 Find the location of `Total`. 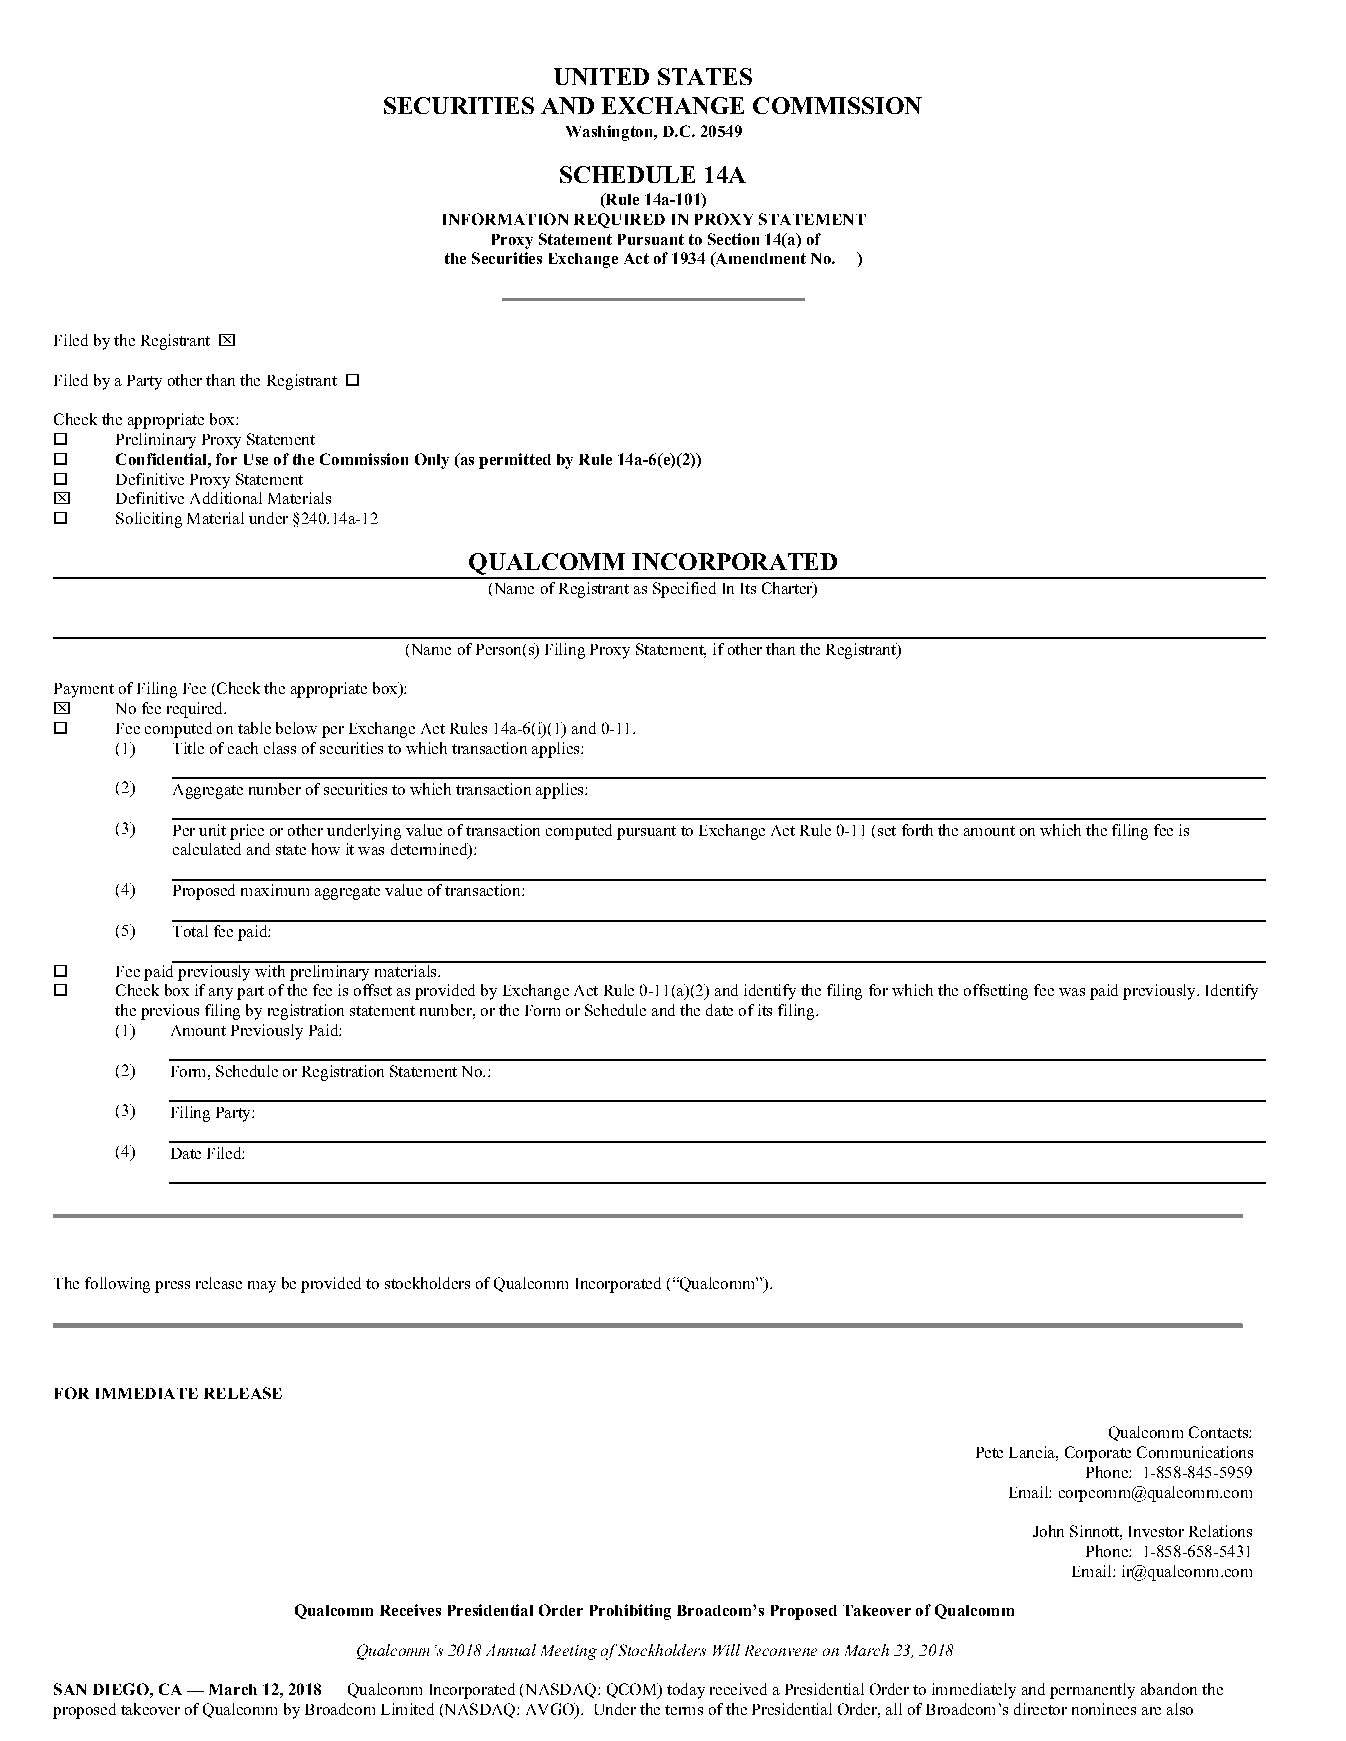

Total is located at coordinates (190, 931).
